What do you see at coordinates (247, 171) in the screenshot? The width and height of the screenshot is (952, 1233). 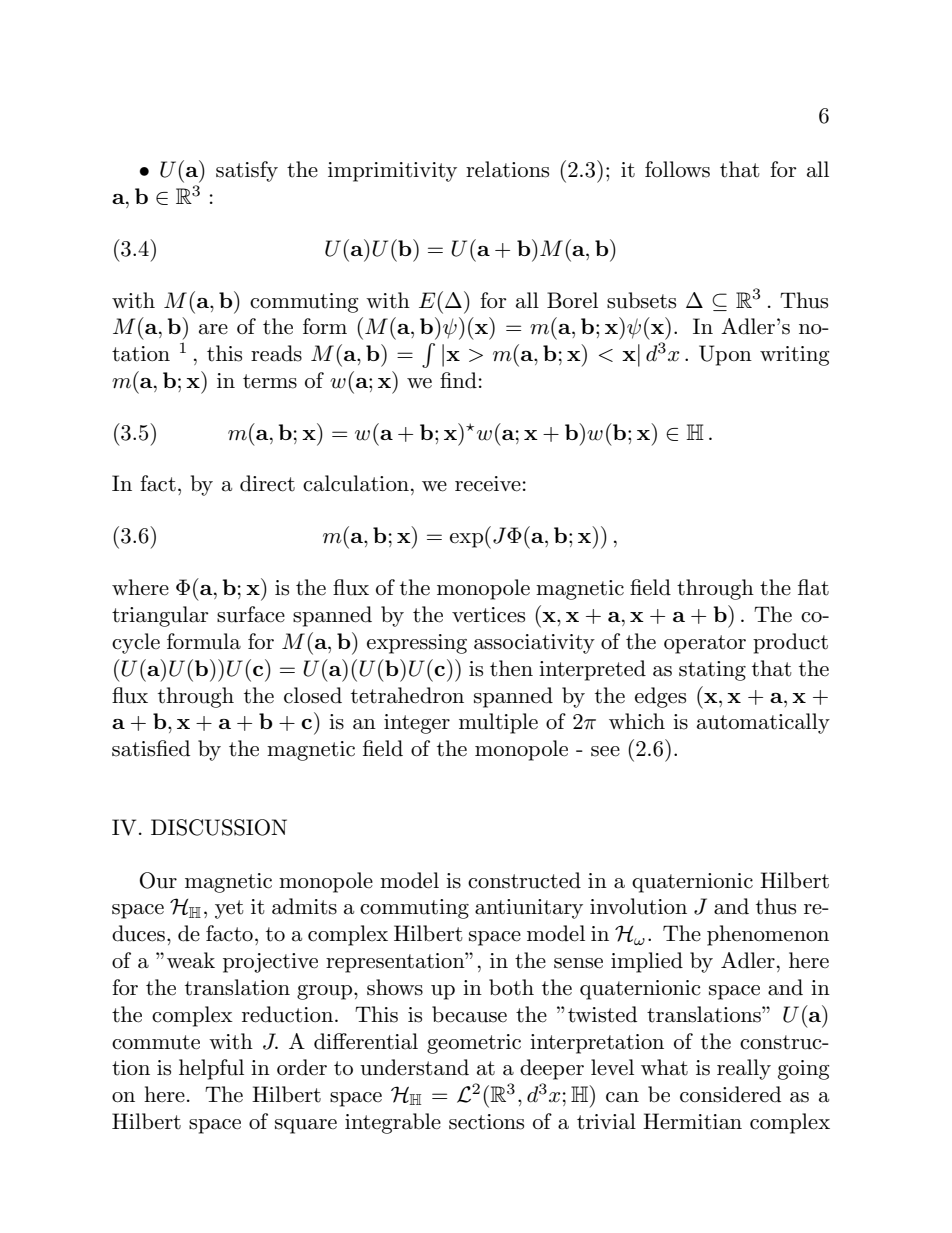 I see `satisfy` at bounding box center [247, 171].
